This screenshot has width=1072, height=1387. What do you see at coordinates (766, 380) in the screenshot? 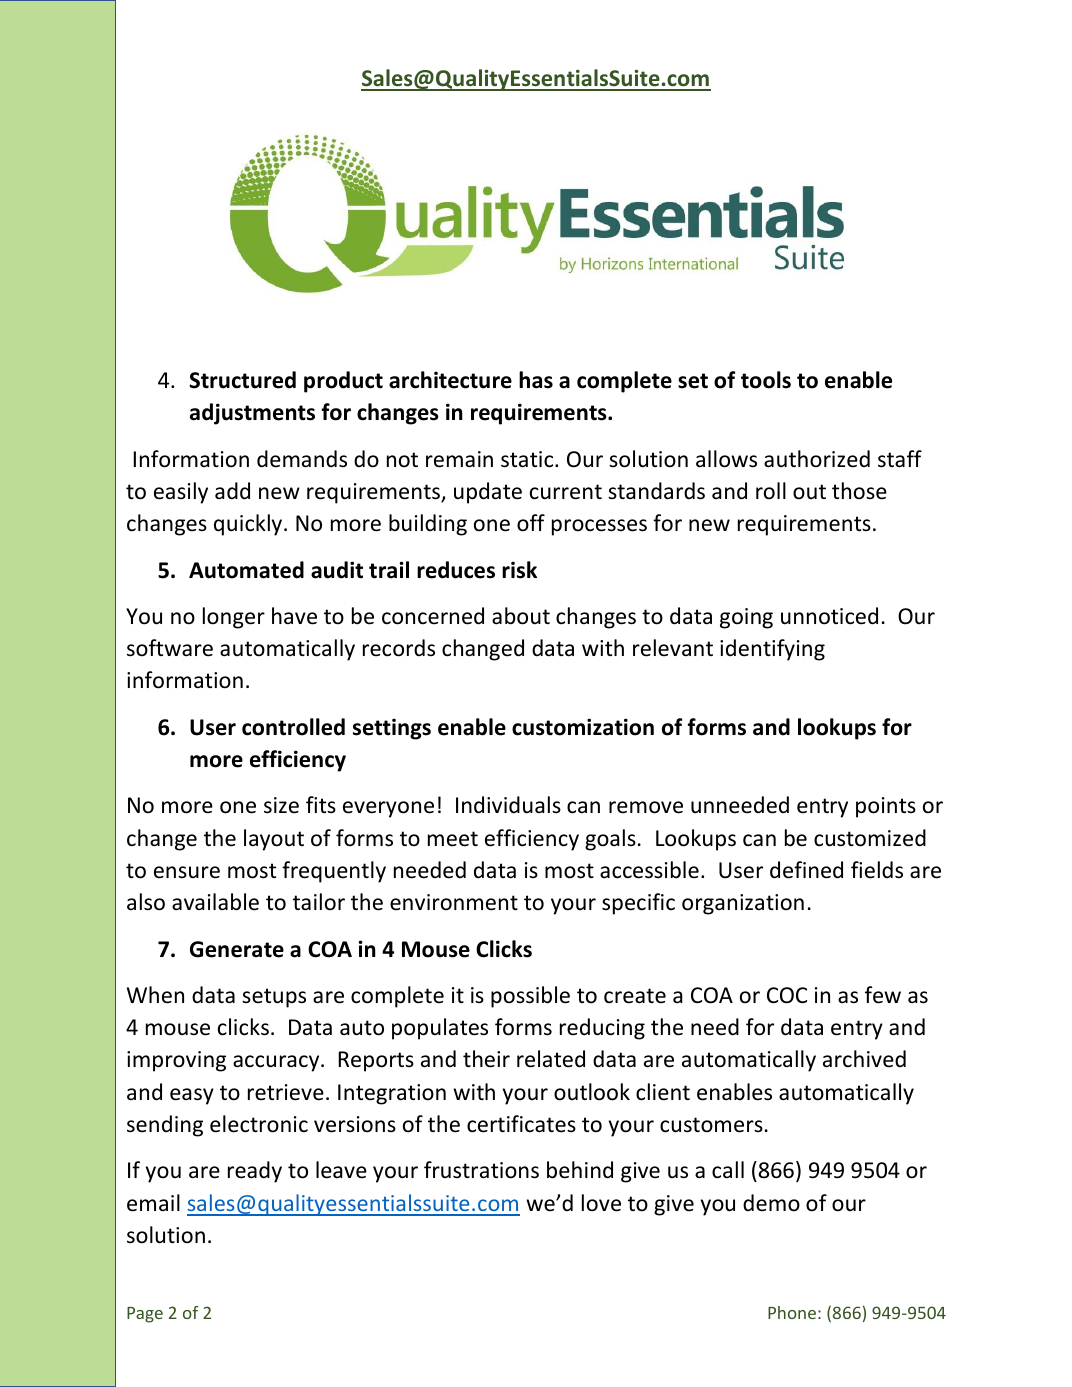
I see `tools` at bounding box center [766, 380].
